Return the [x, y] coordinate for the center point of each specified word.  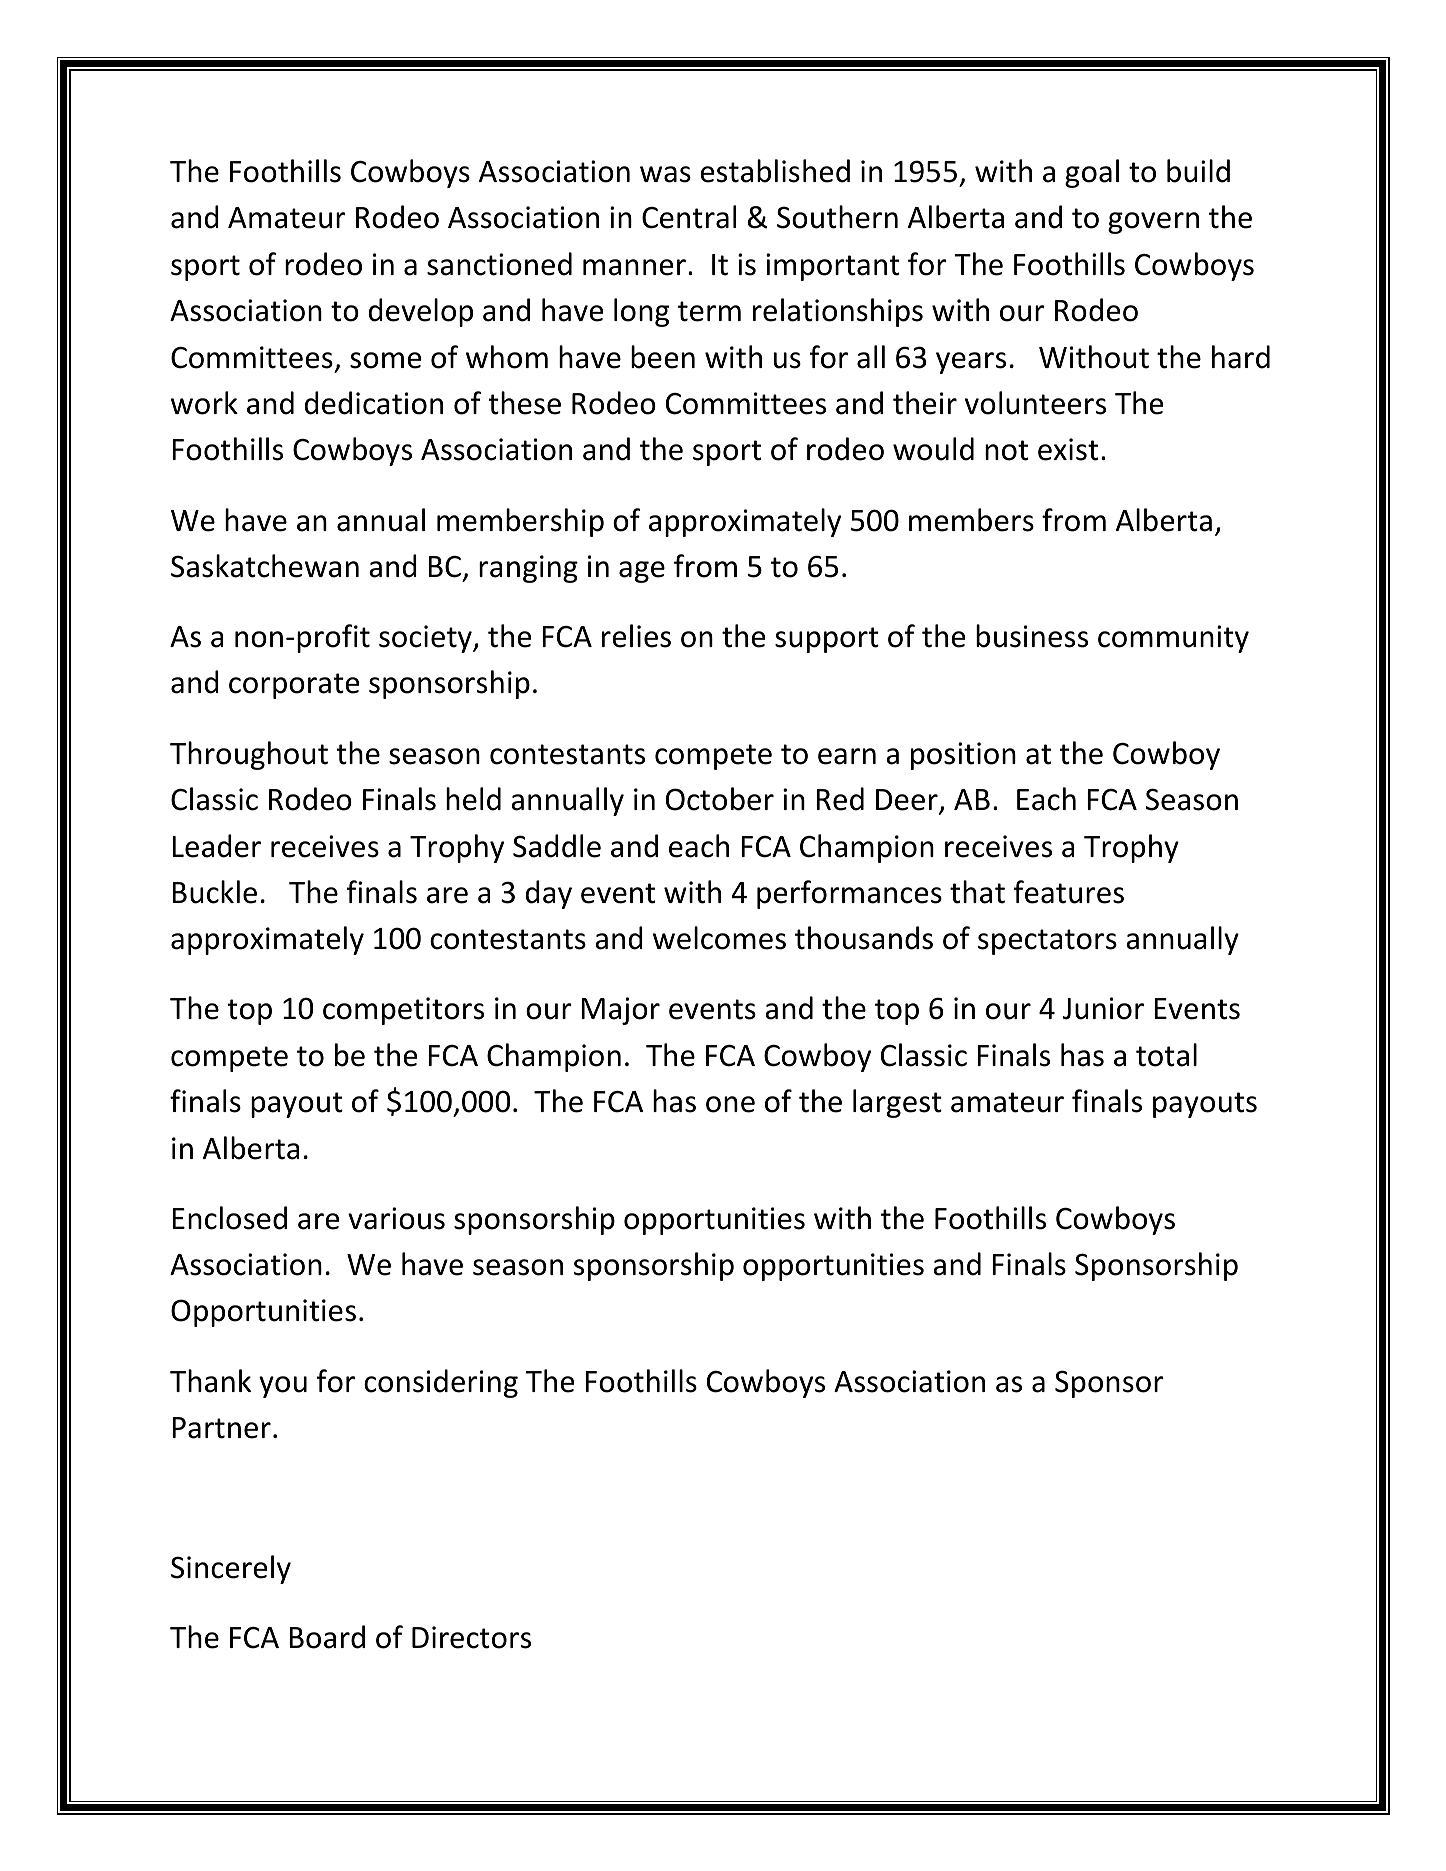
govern [1153, 223]
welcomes [719, 938]
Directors [471, 1637]
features [1069, 892]
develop [421, 312]
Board [327, 1637]
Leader [216, 846]
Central [689, 217]
